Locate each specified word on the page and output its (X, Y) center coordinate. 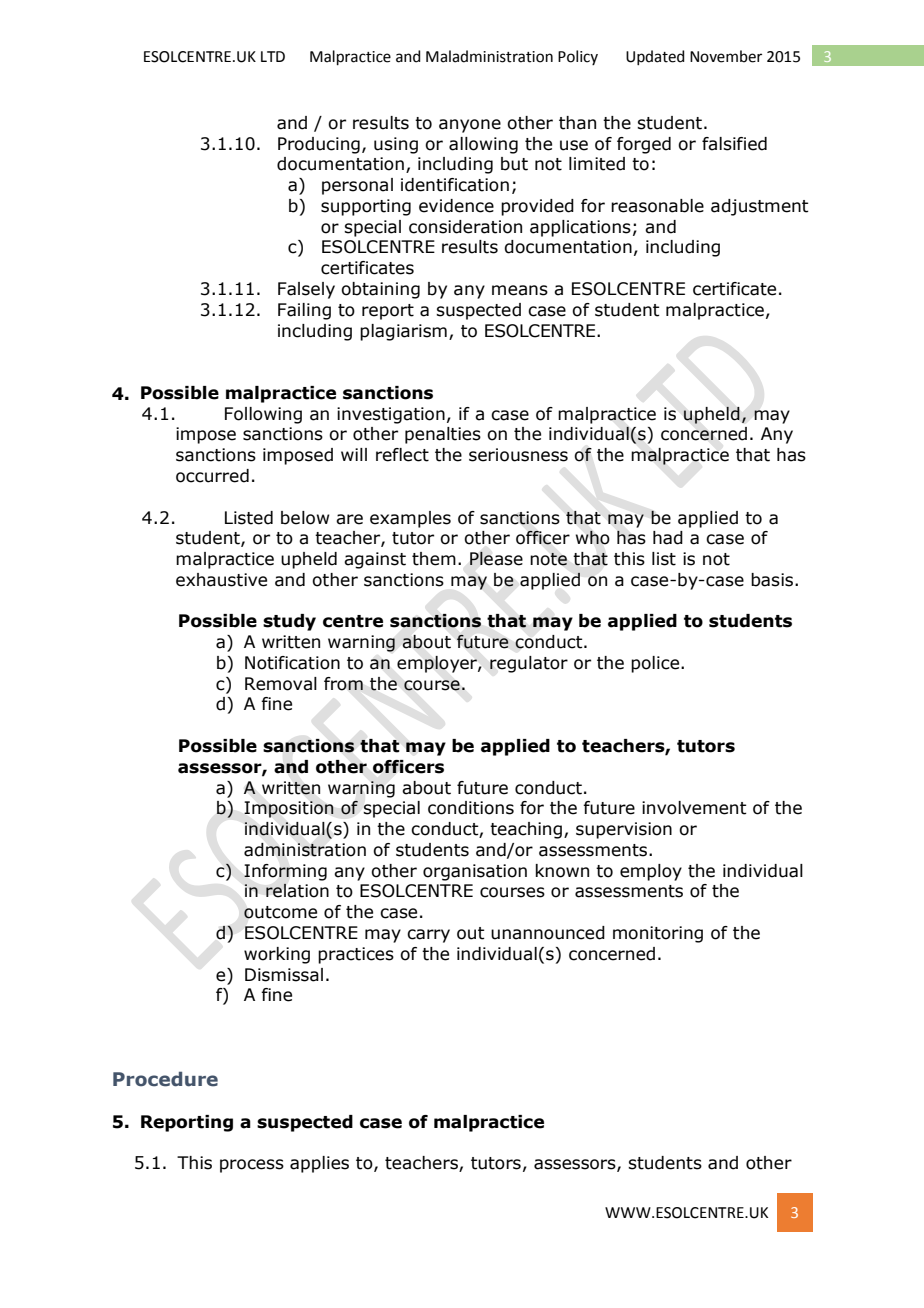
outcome (280, 912)
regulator (529, 664)
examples (410, 519)
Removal (281, 684)
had (668, 538)
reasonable (657, 206)
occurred (212, 476)
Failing (304, 311)
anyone (470, 126)
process (252, 1166)
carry (428, 936)
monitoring (658, 934)
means (520, 290)
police (656, 664)
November (726, 56)
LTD (273, 56)
